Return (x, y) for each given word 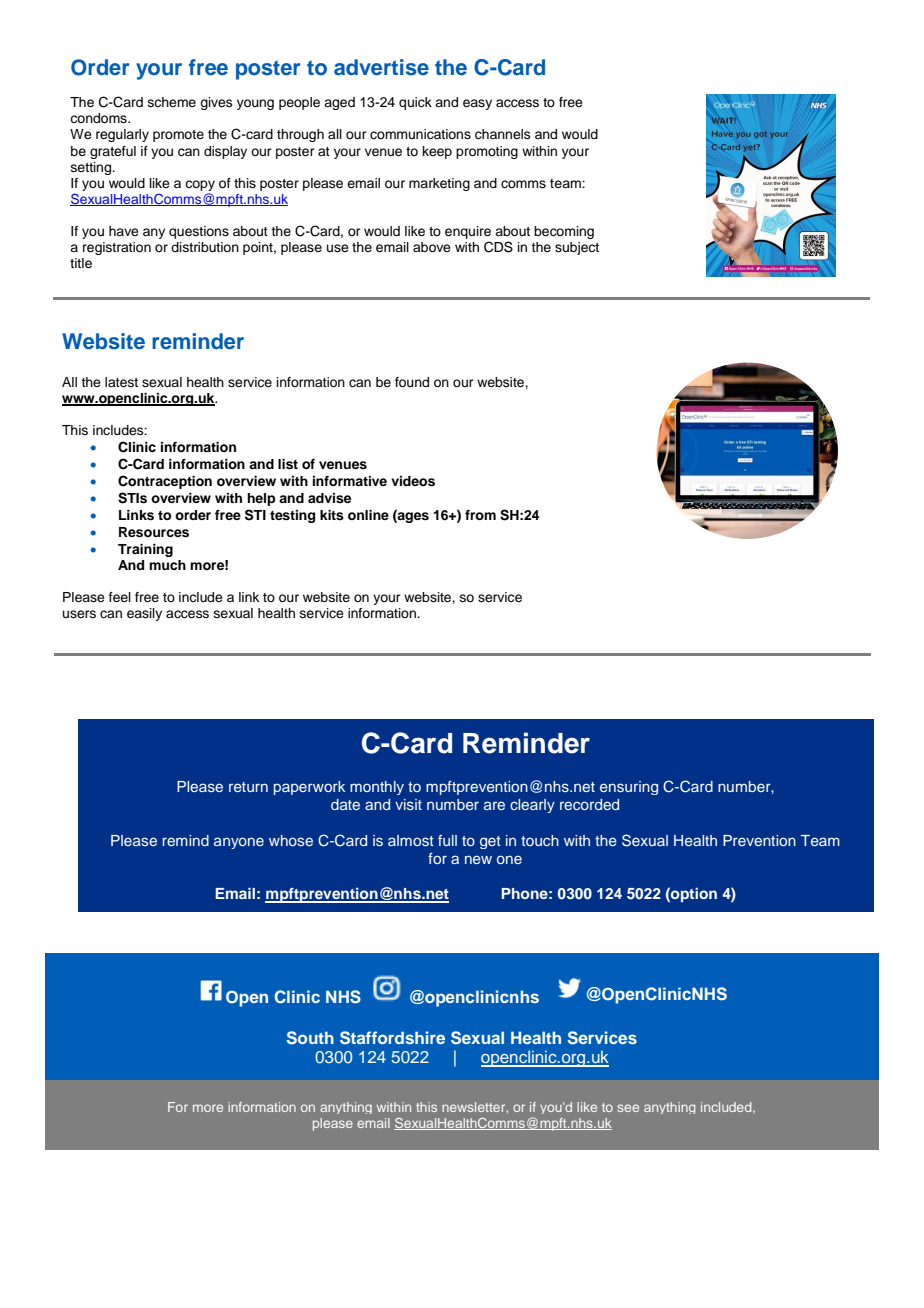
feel (120, 597)
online (368, 515)
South (310, 1038)
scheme (172, 102)
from (480, 515)
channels (503, 134)
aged (339, 103)
